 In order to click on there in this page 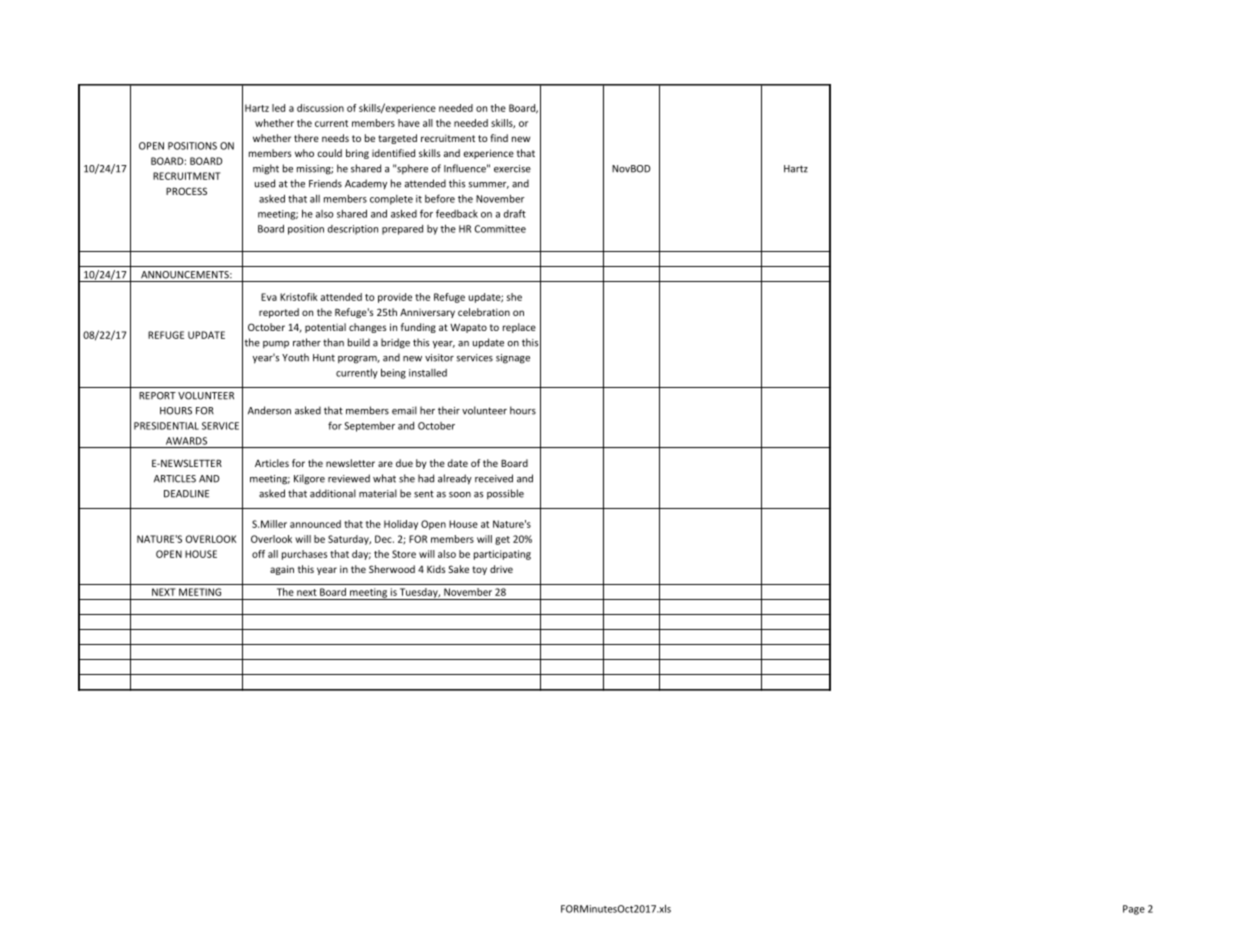, I will do `click(306, 138)`.
